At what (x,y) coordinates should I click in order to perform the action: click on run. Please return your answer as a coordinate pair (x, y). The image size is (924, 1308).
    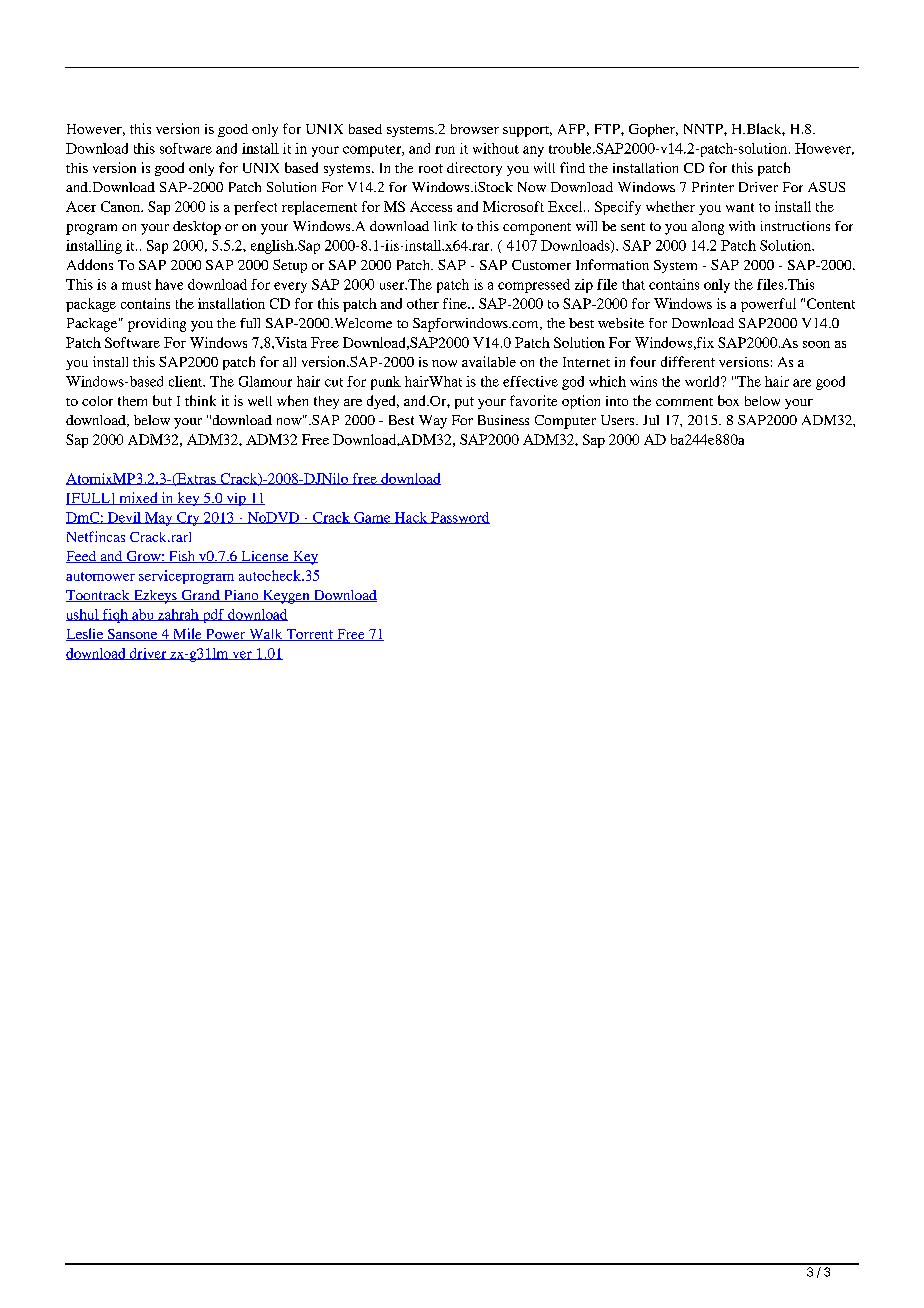
    Looking at the image, I should click on (445, 150).
